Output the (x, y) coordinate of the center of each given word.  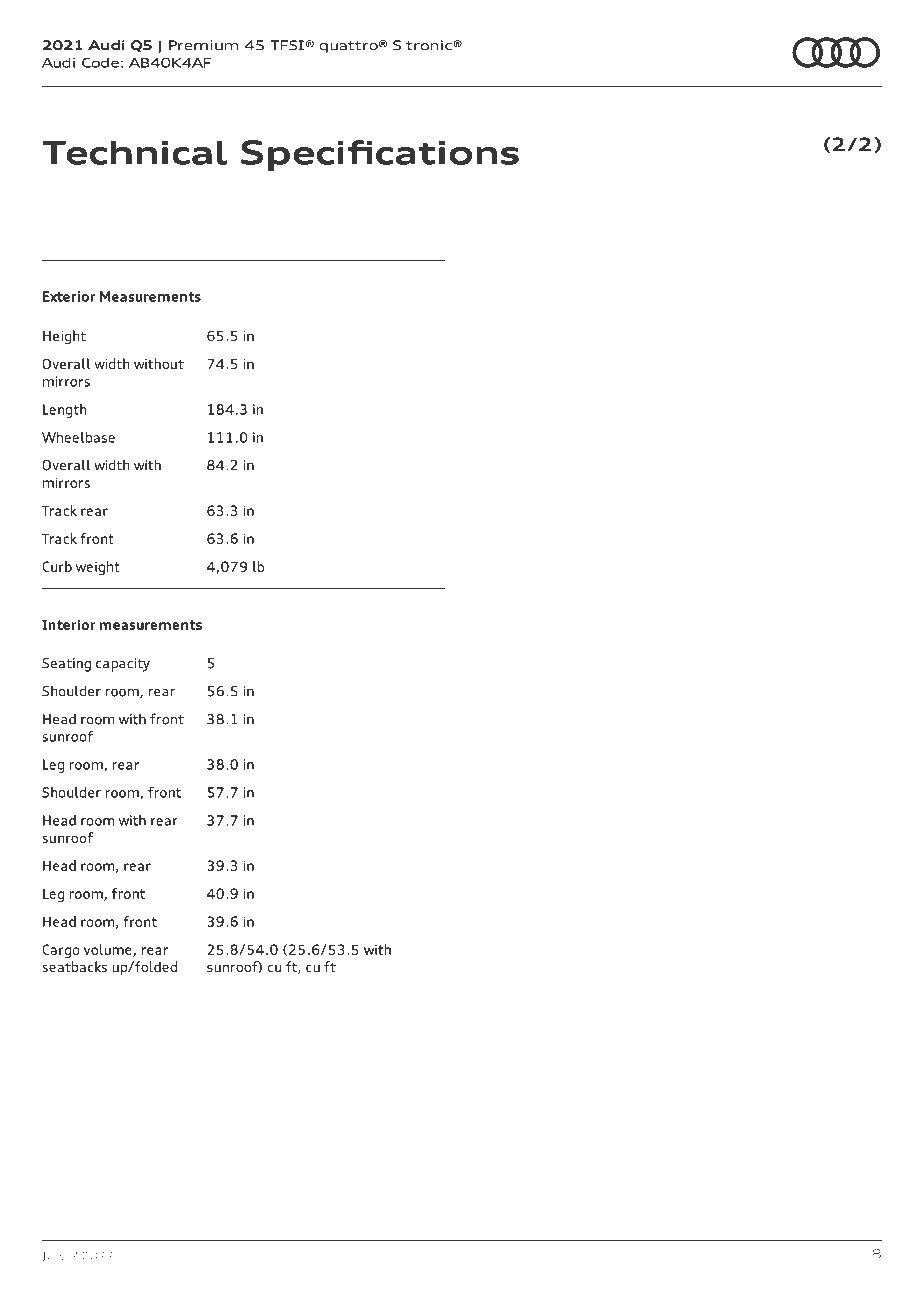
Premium (203, 45)
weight (98, 568)
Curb (57, 566)
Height (64, 337)
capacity (123, 665)
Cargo (61, 951)
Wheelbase (78, 437)
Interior (68, 624)
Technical (134, 152)
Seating (66, 665)
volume (109, 950)
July (54, 1257)
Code (100, 63)
